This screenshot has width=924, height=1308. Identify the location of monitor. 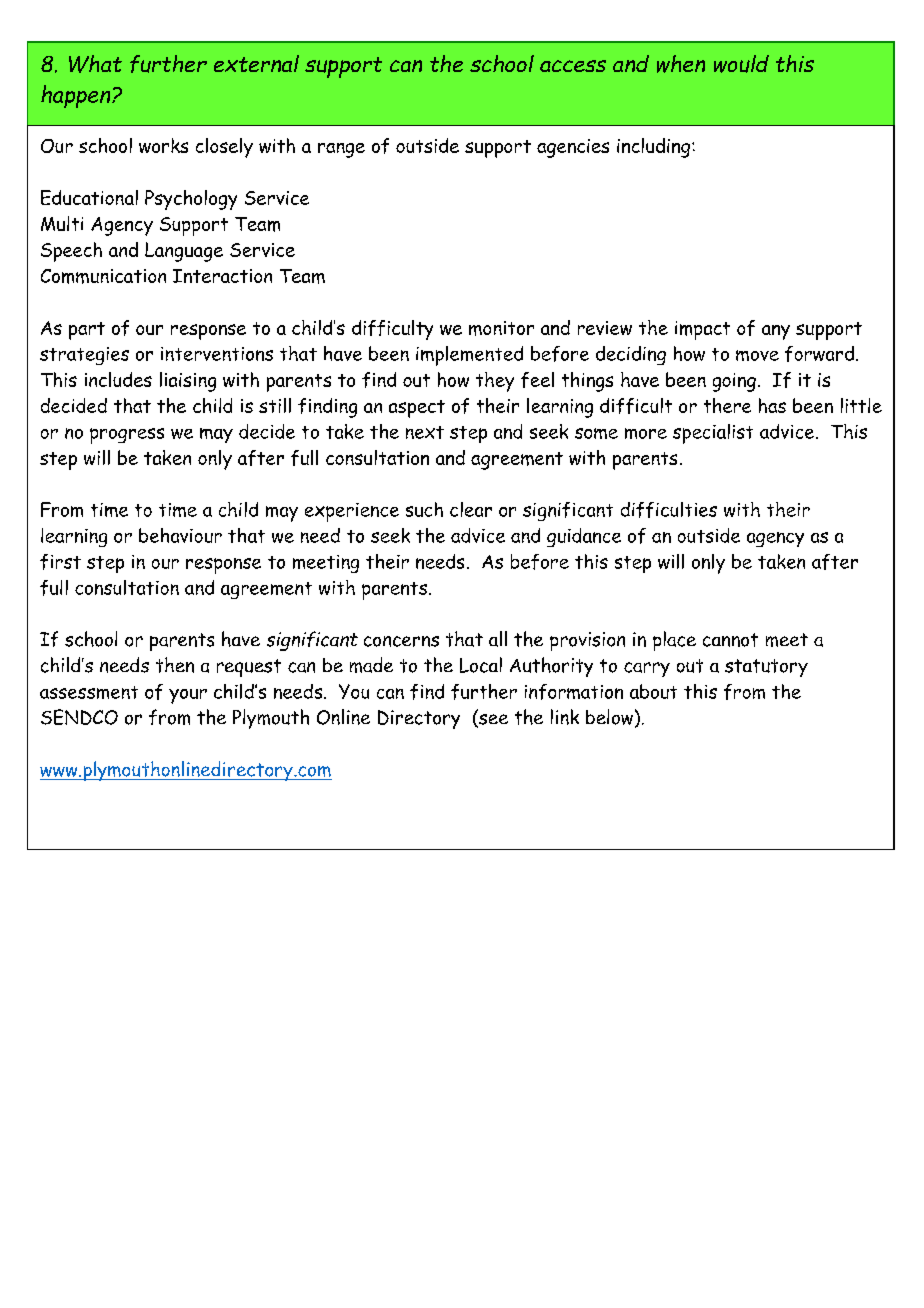
(501, 328).
